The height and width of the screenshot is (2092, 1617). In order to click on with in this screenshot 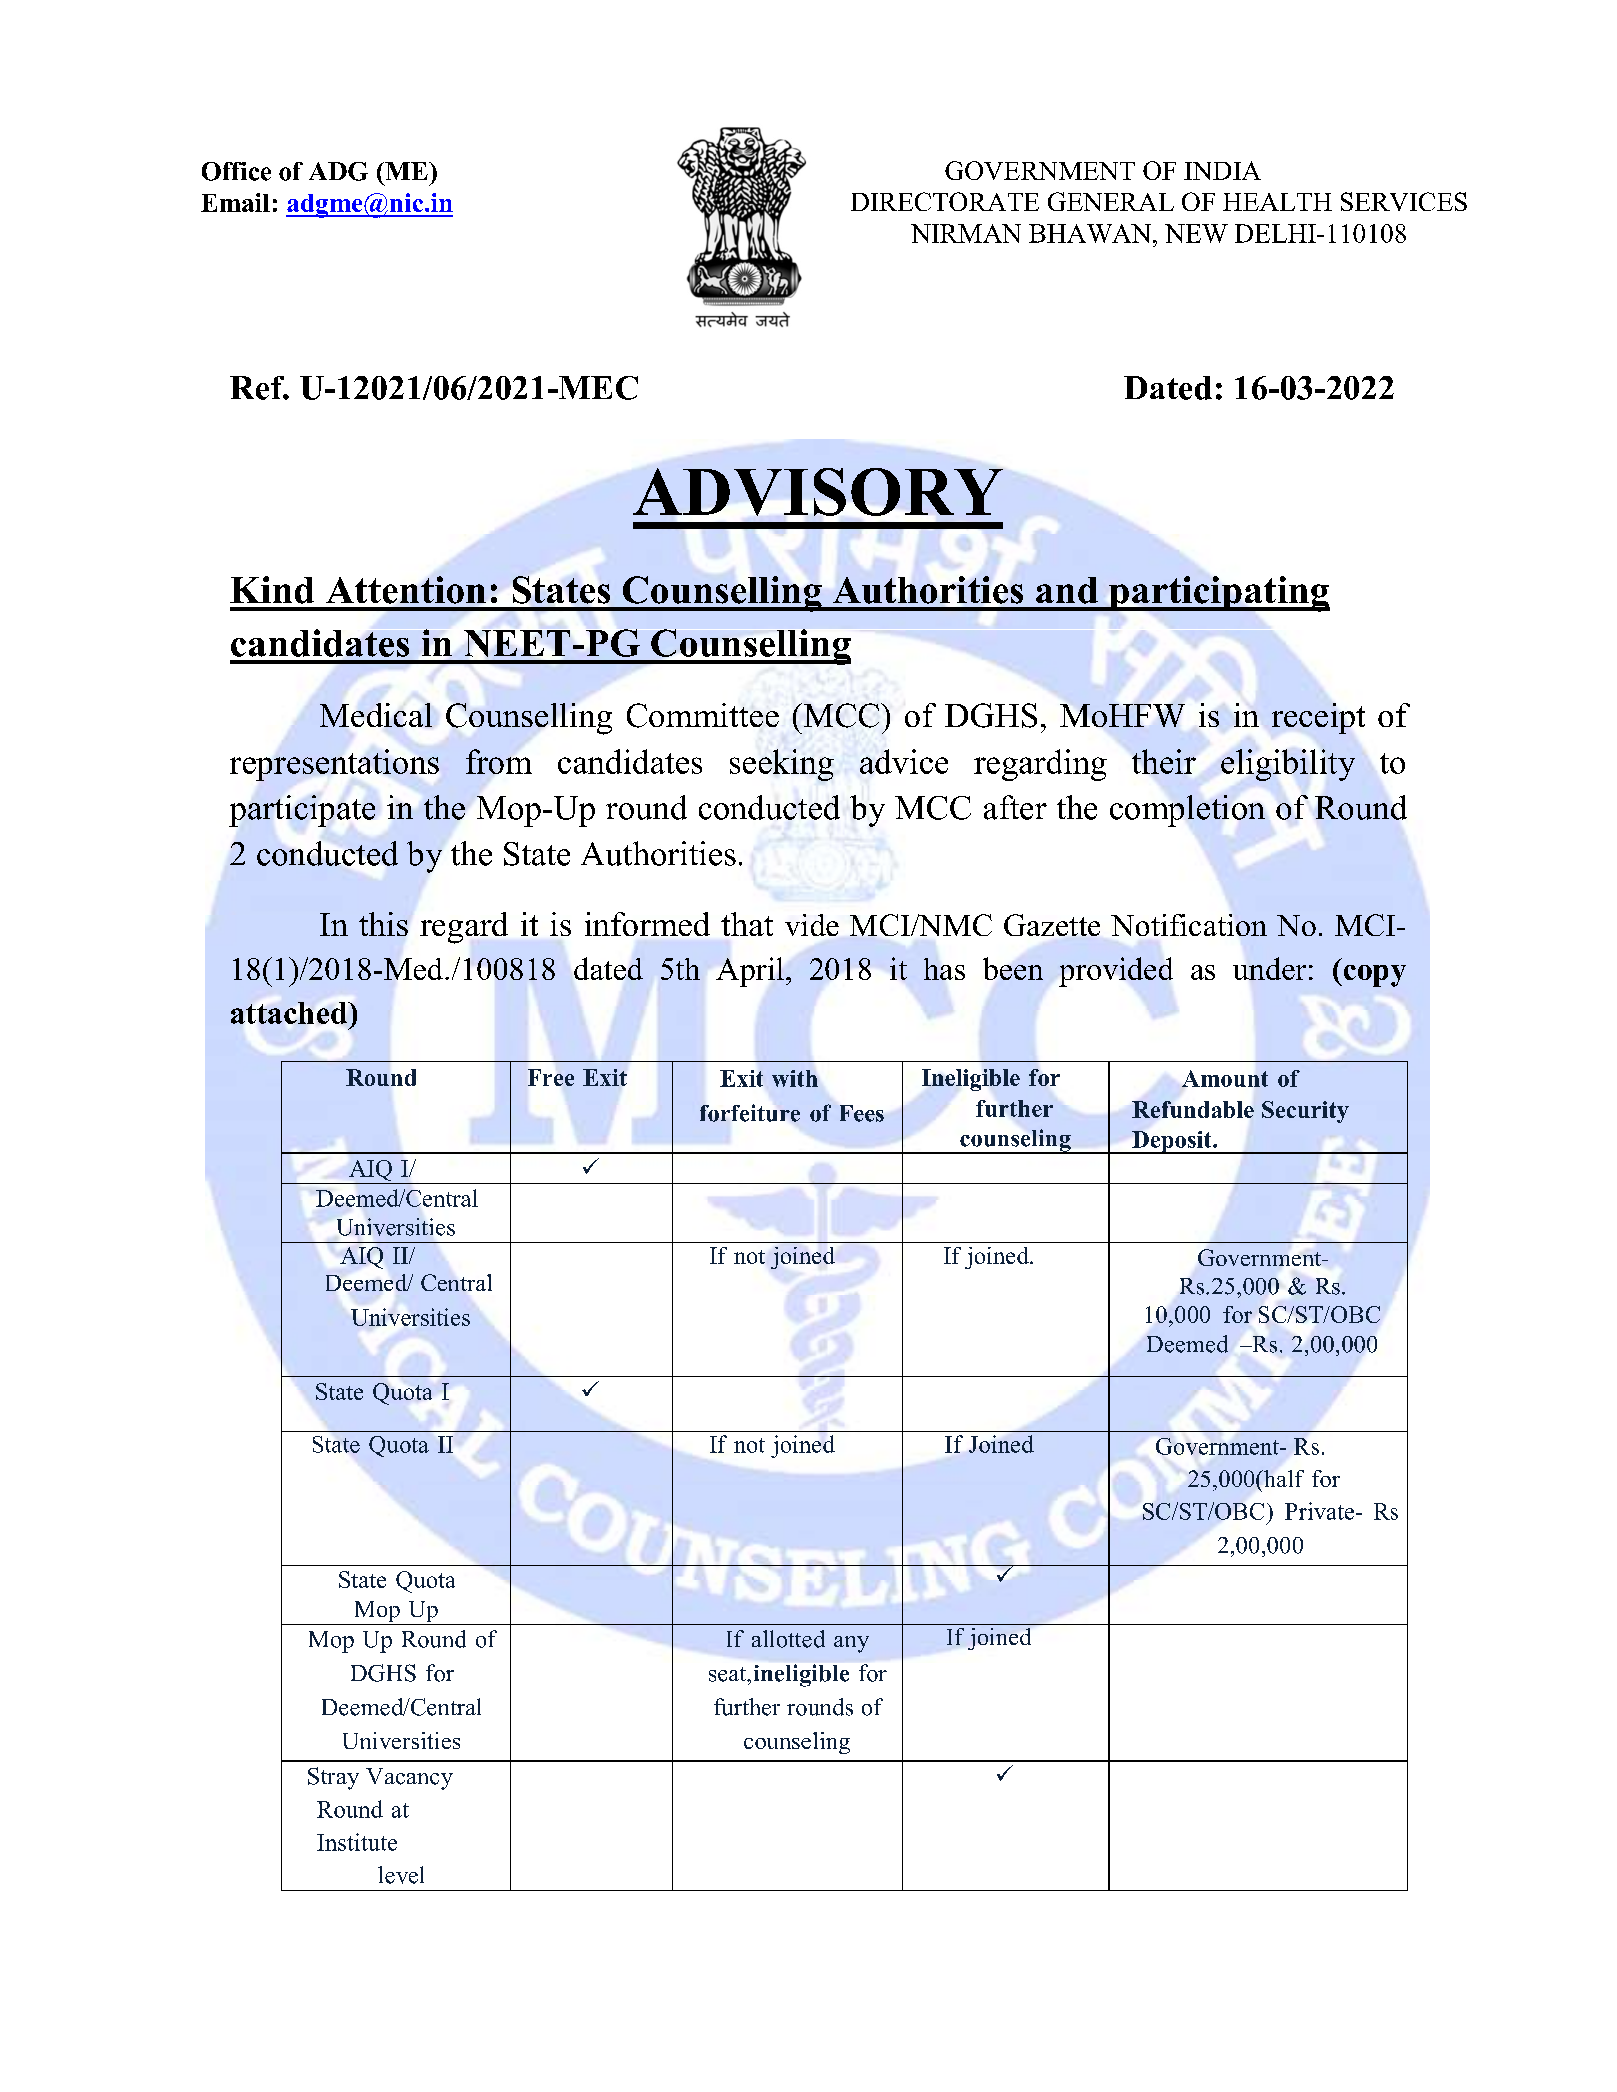, I will do `click(795, 1078)`.
